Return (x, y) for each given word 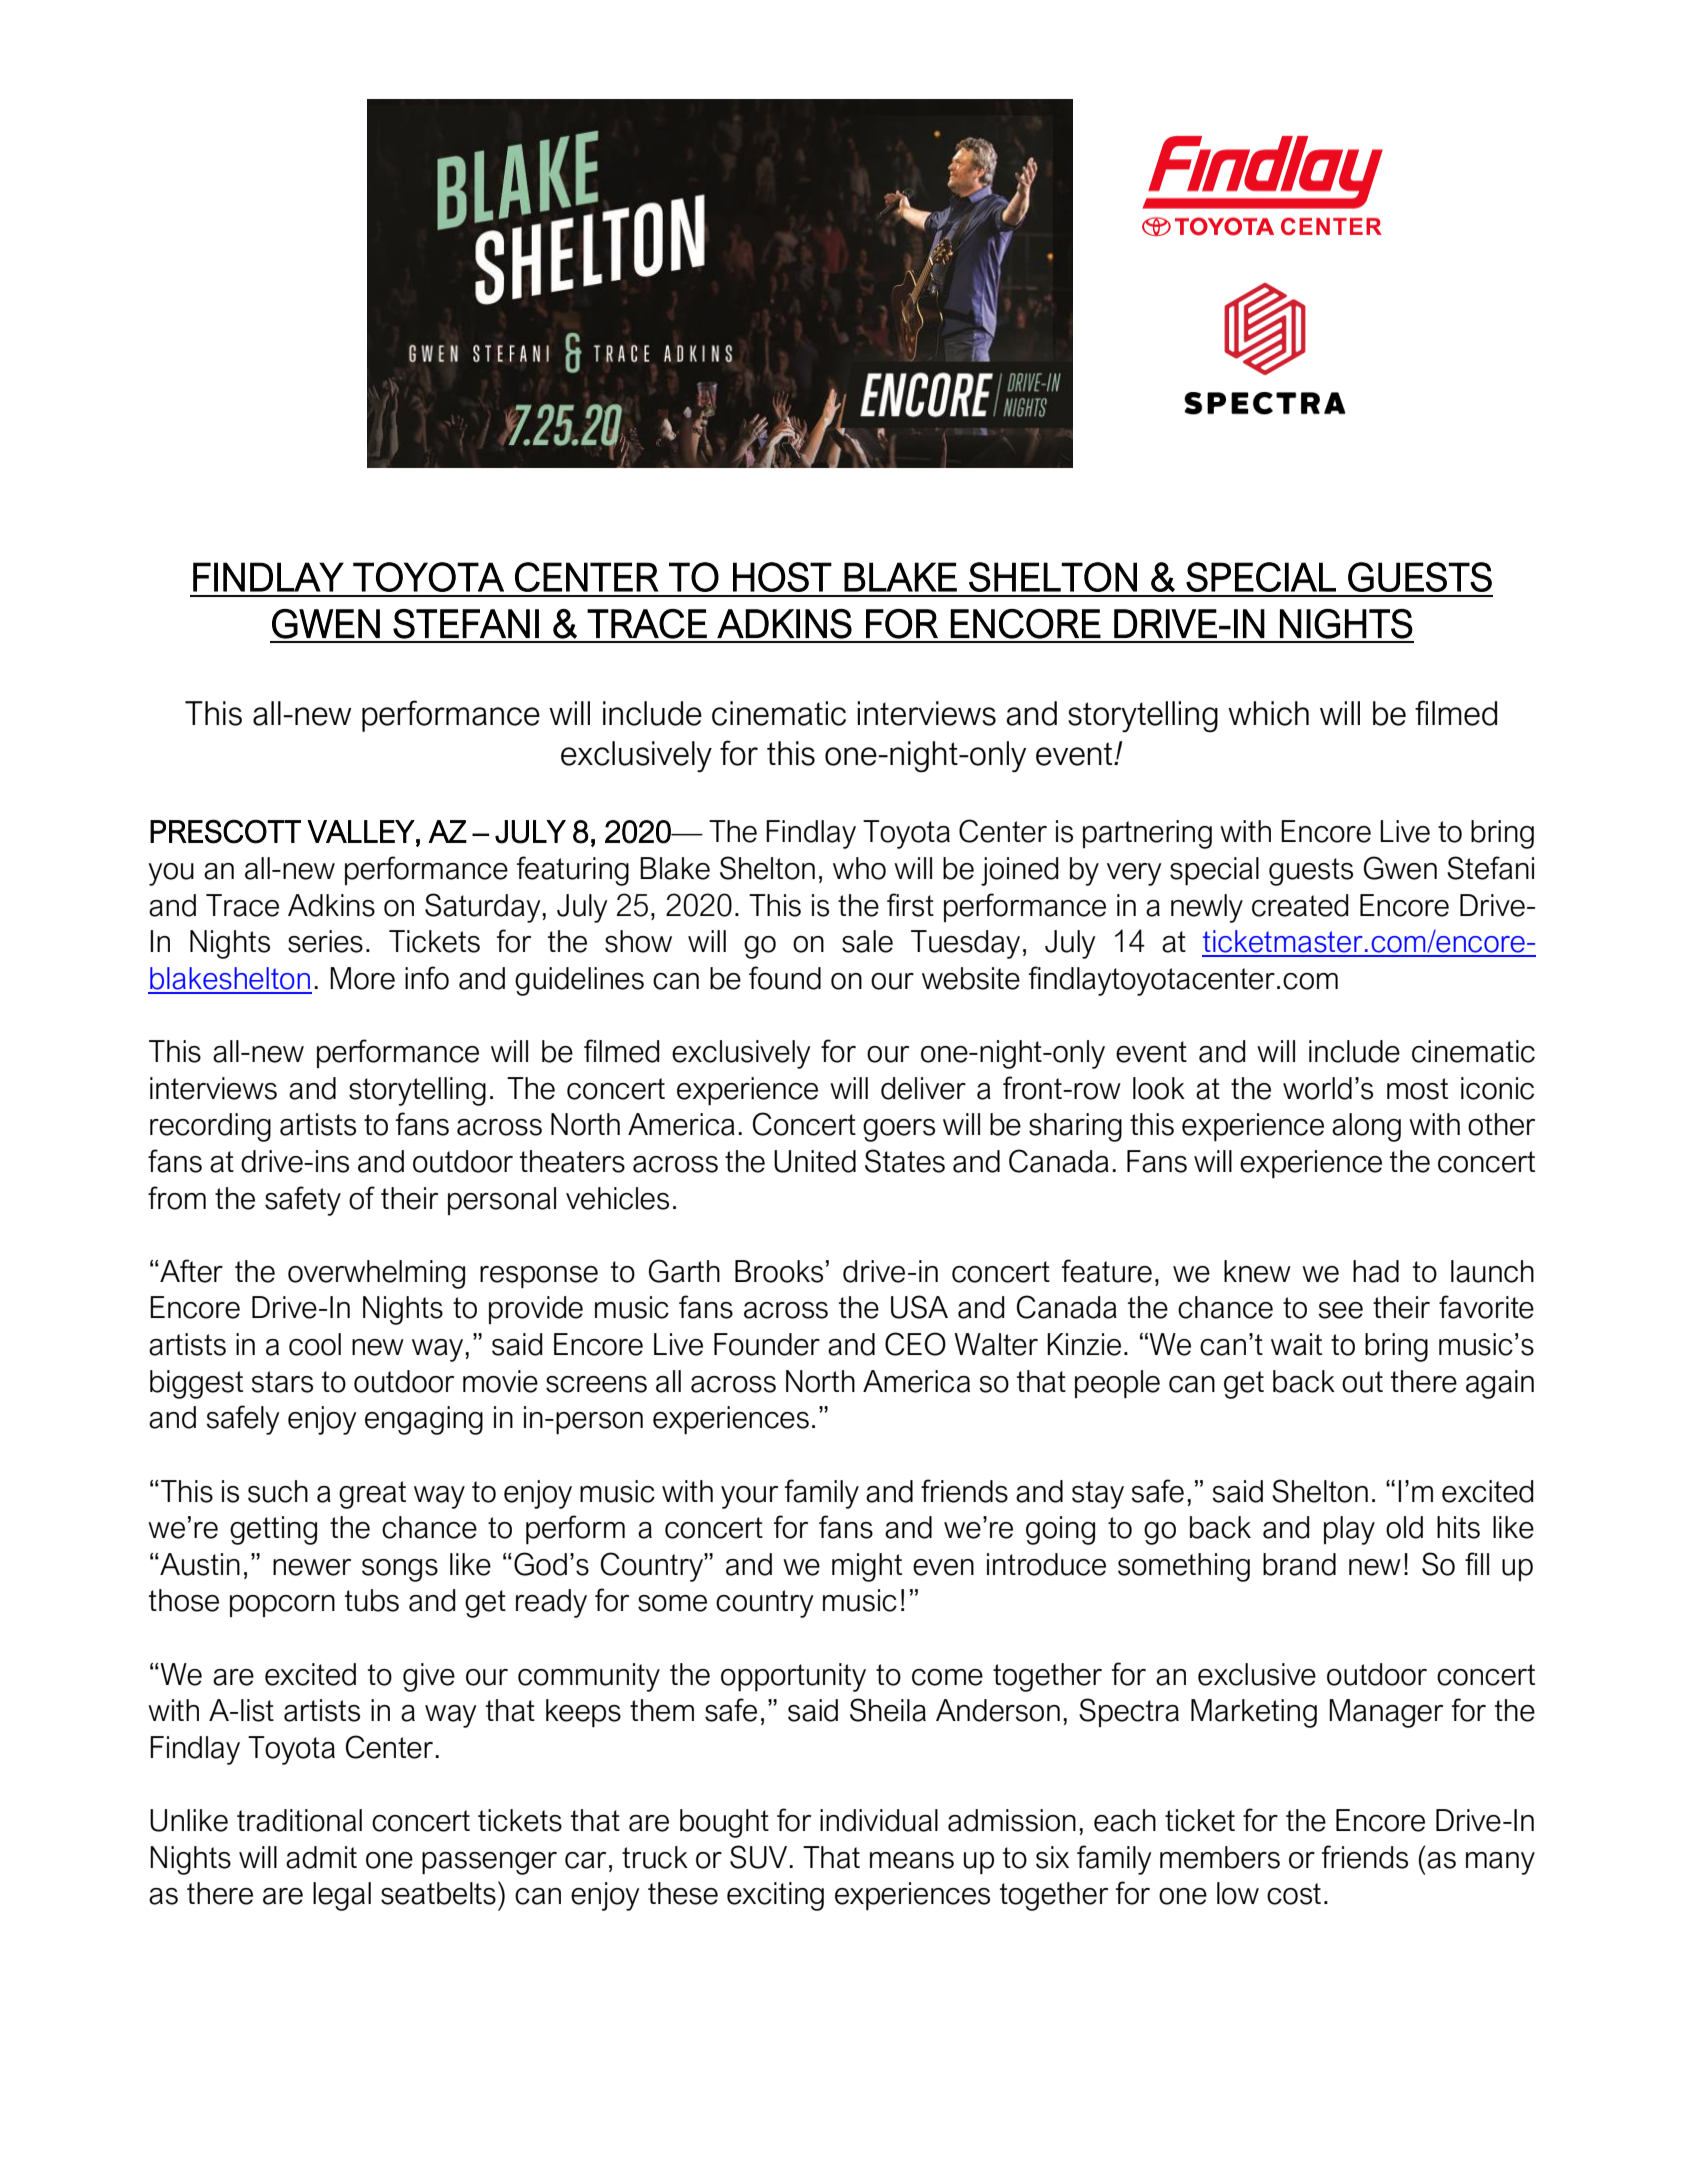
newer (312, 1567)
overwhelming (376, 1274)
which (1268, 713)
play (1349, 1530)
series (325, 941)
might (867, 1567)
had (1376, 1271)
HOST (782, 577)
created (1300, 905)
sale (867, 941)
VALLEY (361, 831)
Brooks (779, 1271)
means (912, 1860)
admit (321, 1857)
